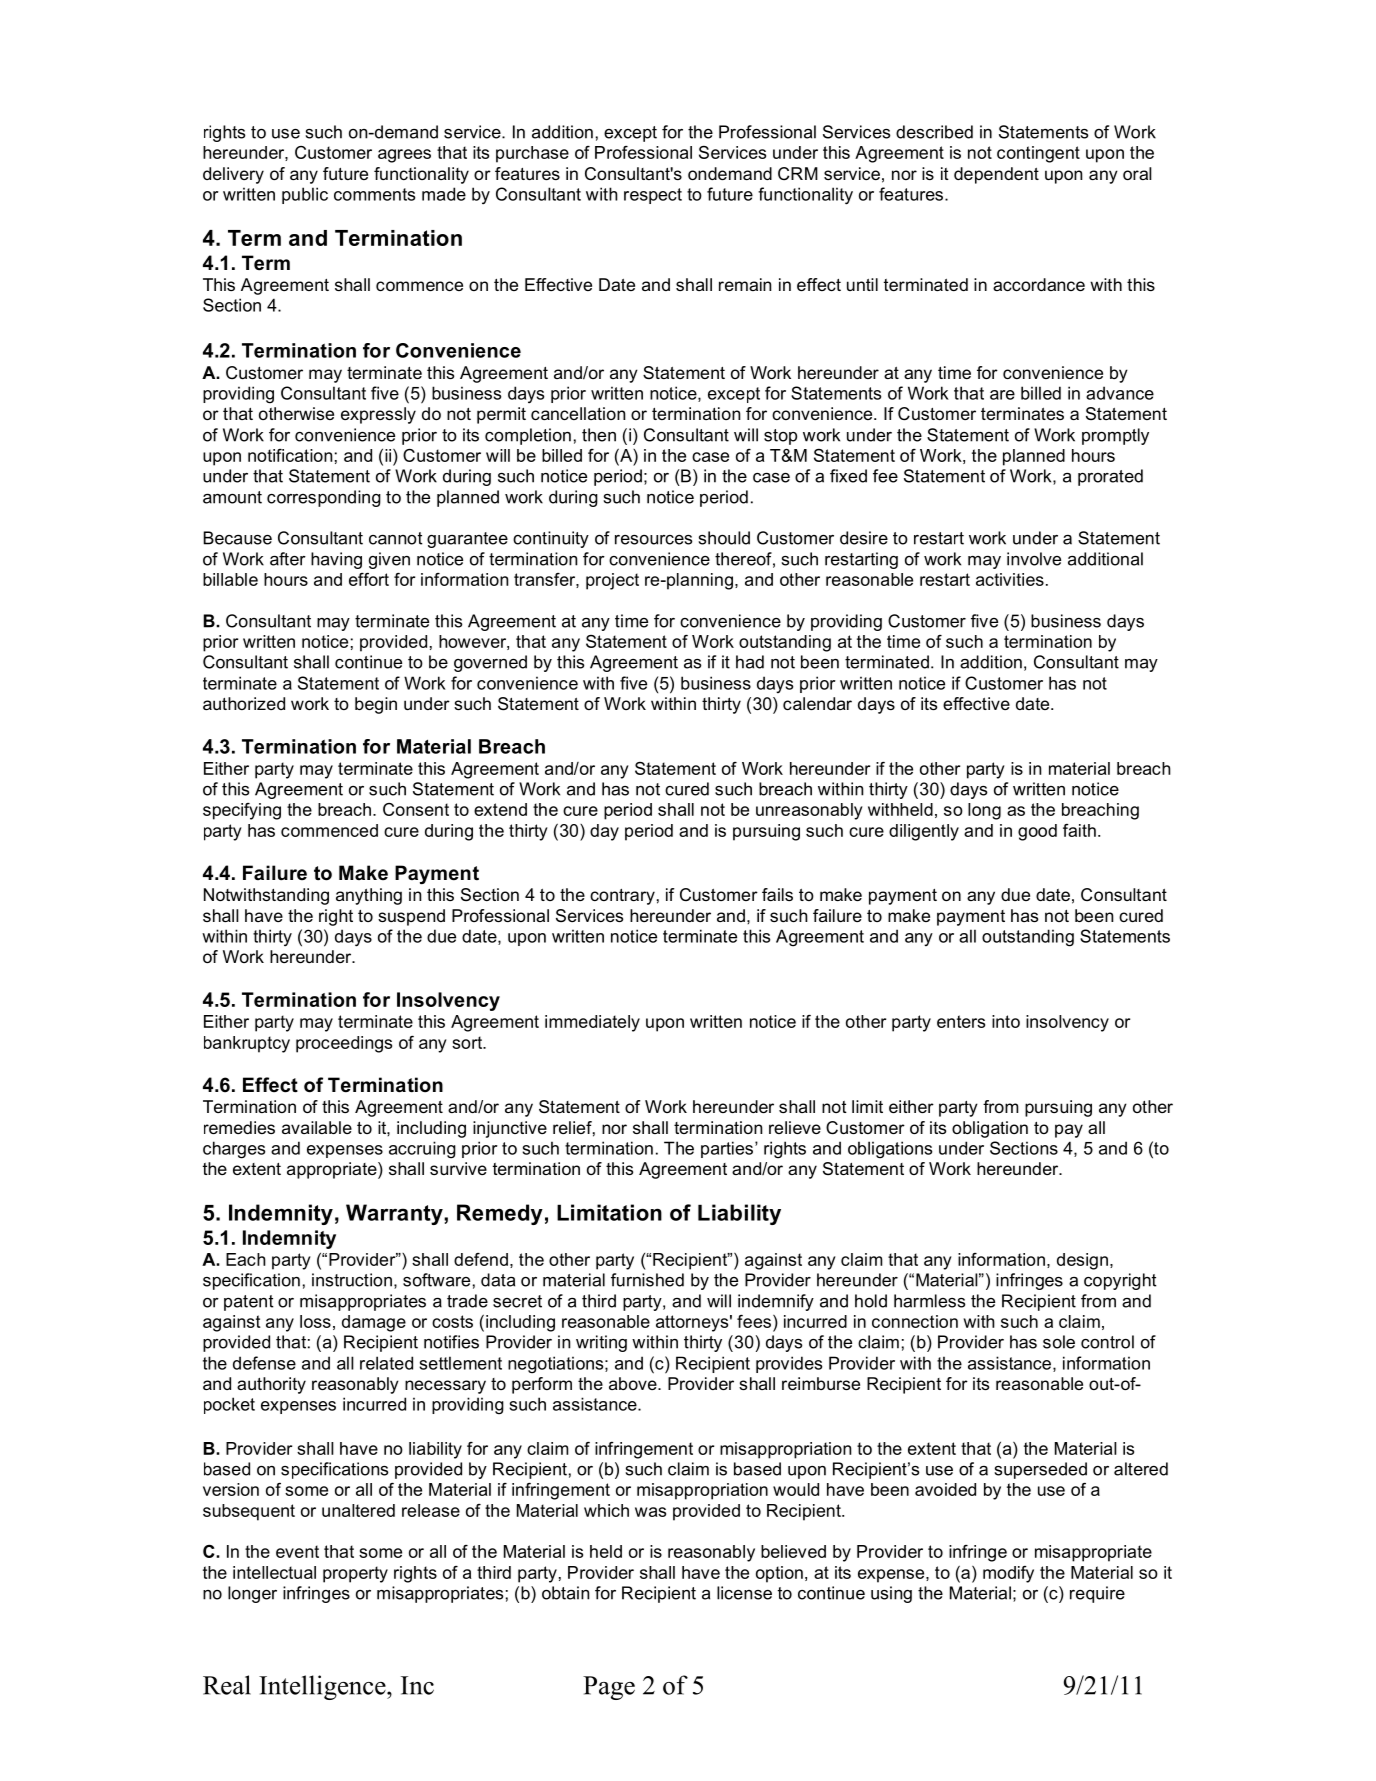 Image resolution: width=1376 pixels, height=1781 pixels. I want to click on furnished, so click(647, 1280).
